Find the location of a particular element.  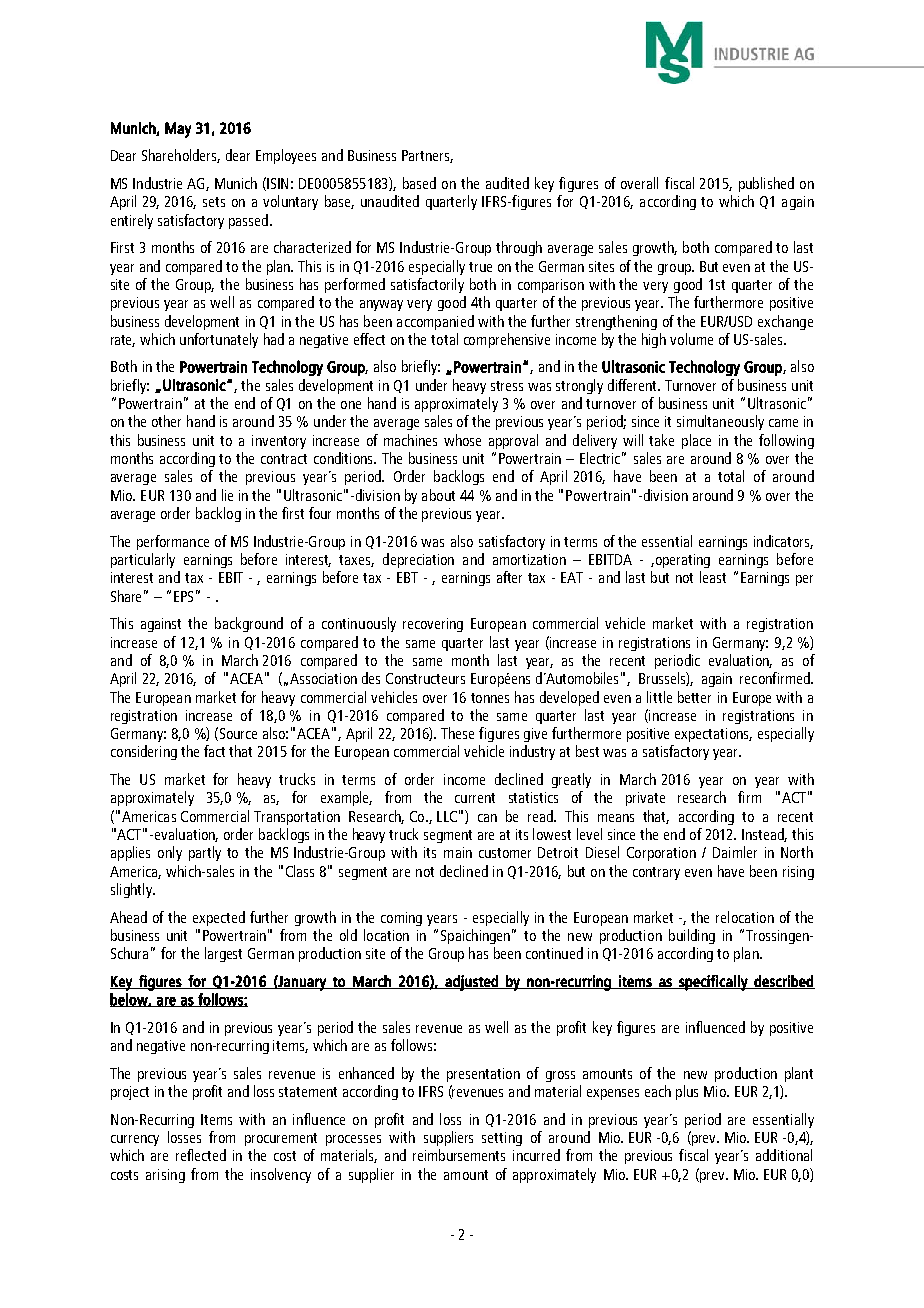

published is located at coordinates (766, 184).
